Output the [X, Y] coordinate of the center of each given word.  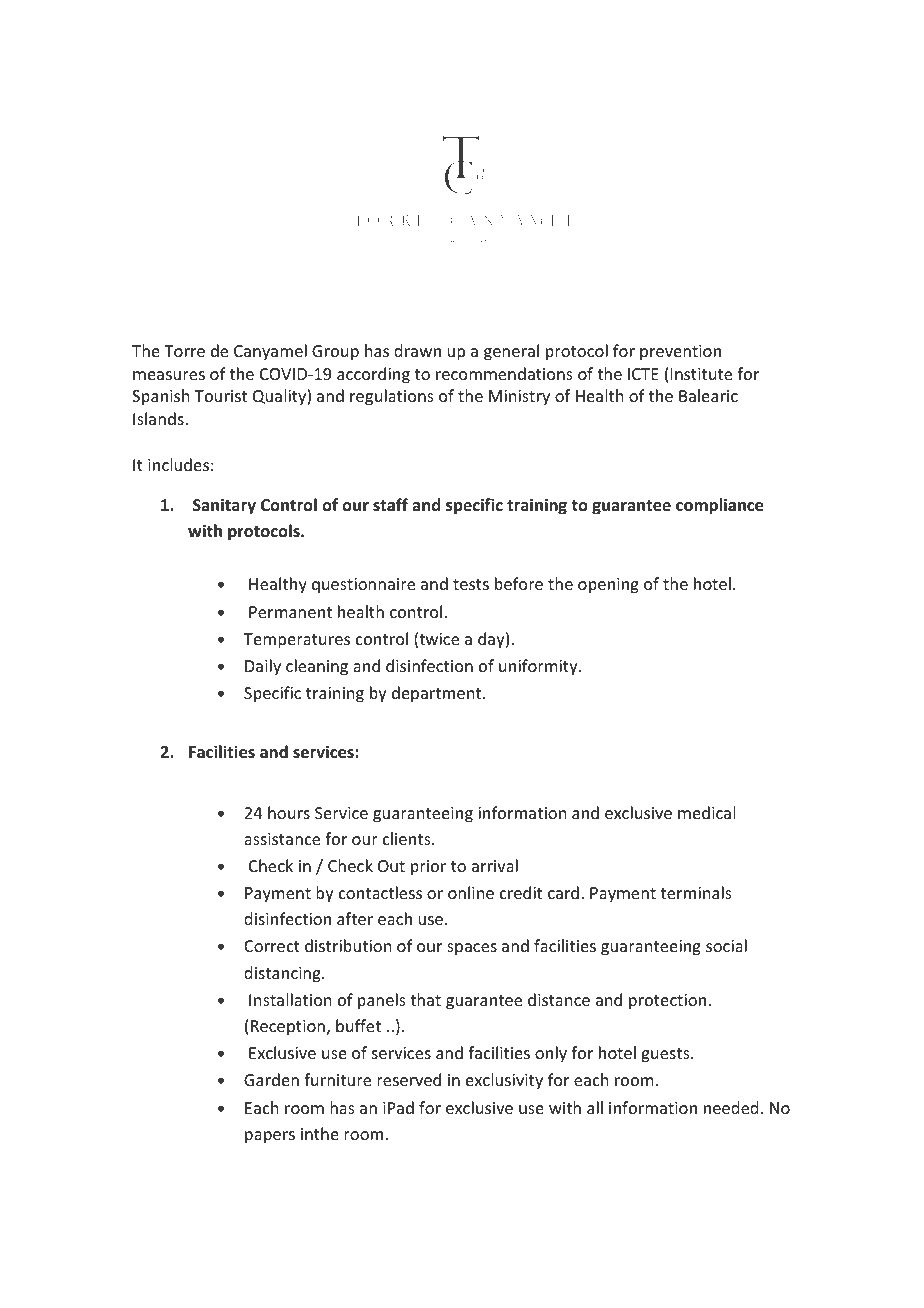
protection [667, 1002]
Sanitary [224, 506]
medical [706, 812]
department [438, 694]
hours [289, 812]
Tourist [221, 396]
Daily [263, 667]
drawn [417, 350]
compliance [719, 506]
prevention [680, 353]
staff [390, 504]
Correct [272, 946]
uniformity [539, 667]
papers [270, 1137]
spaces [472, 949]
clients [408, 838]
